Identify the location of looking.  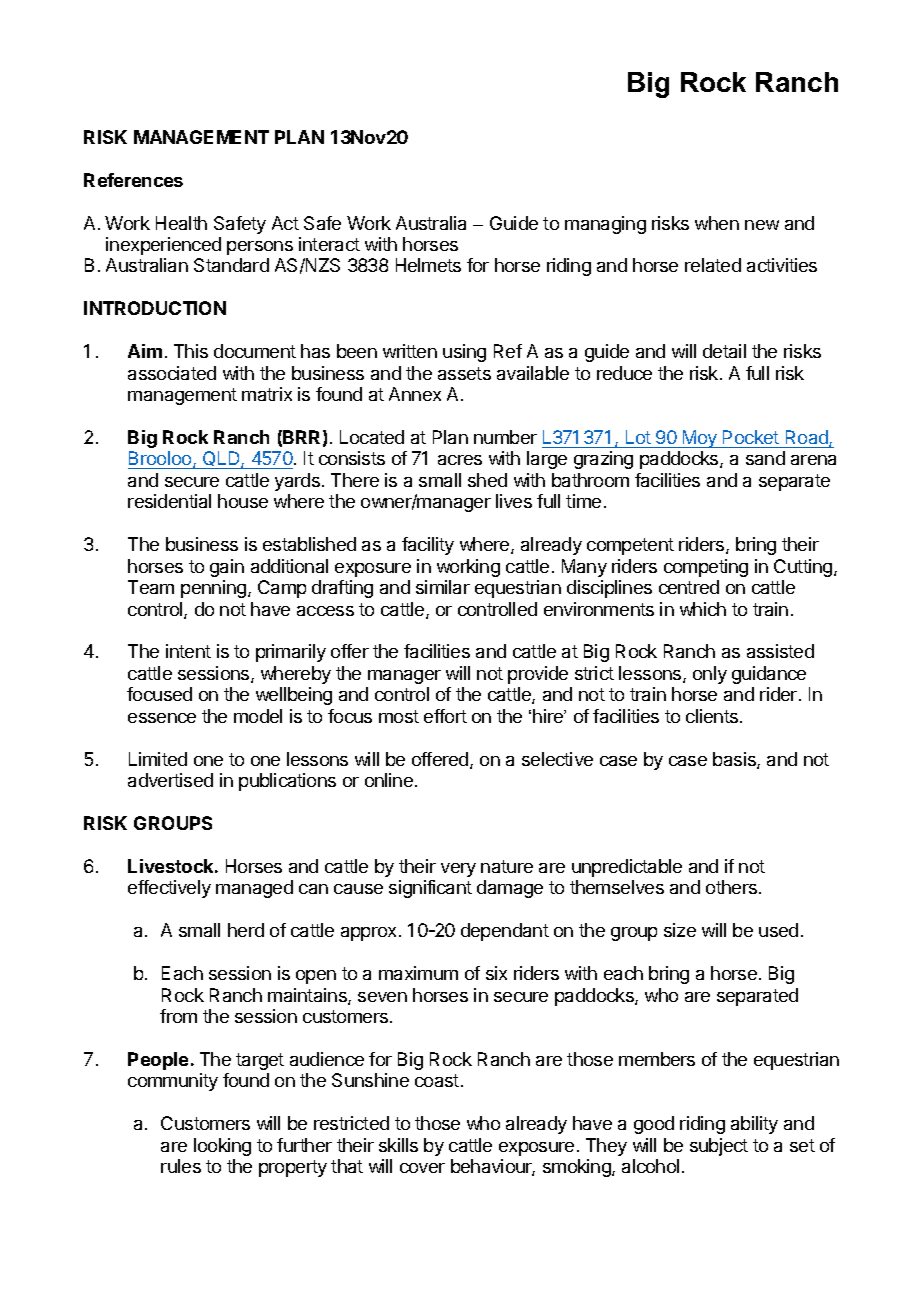
(222, 1147).
